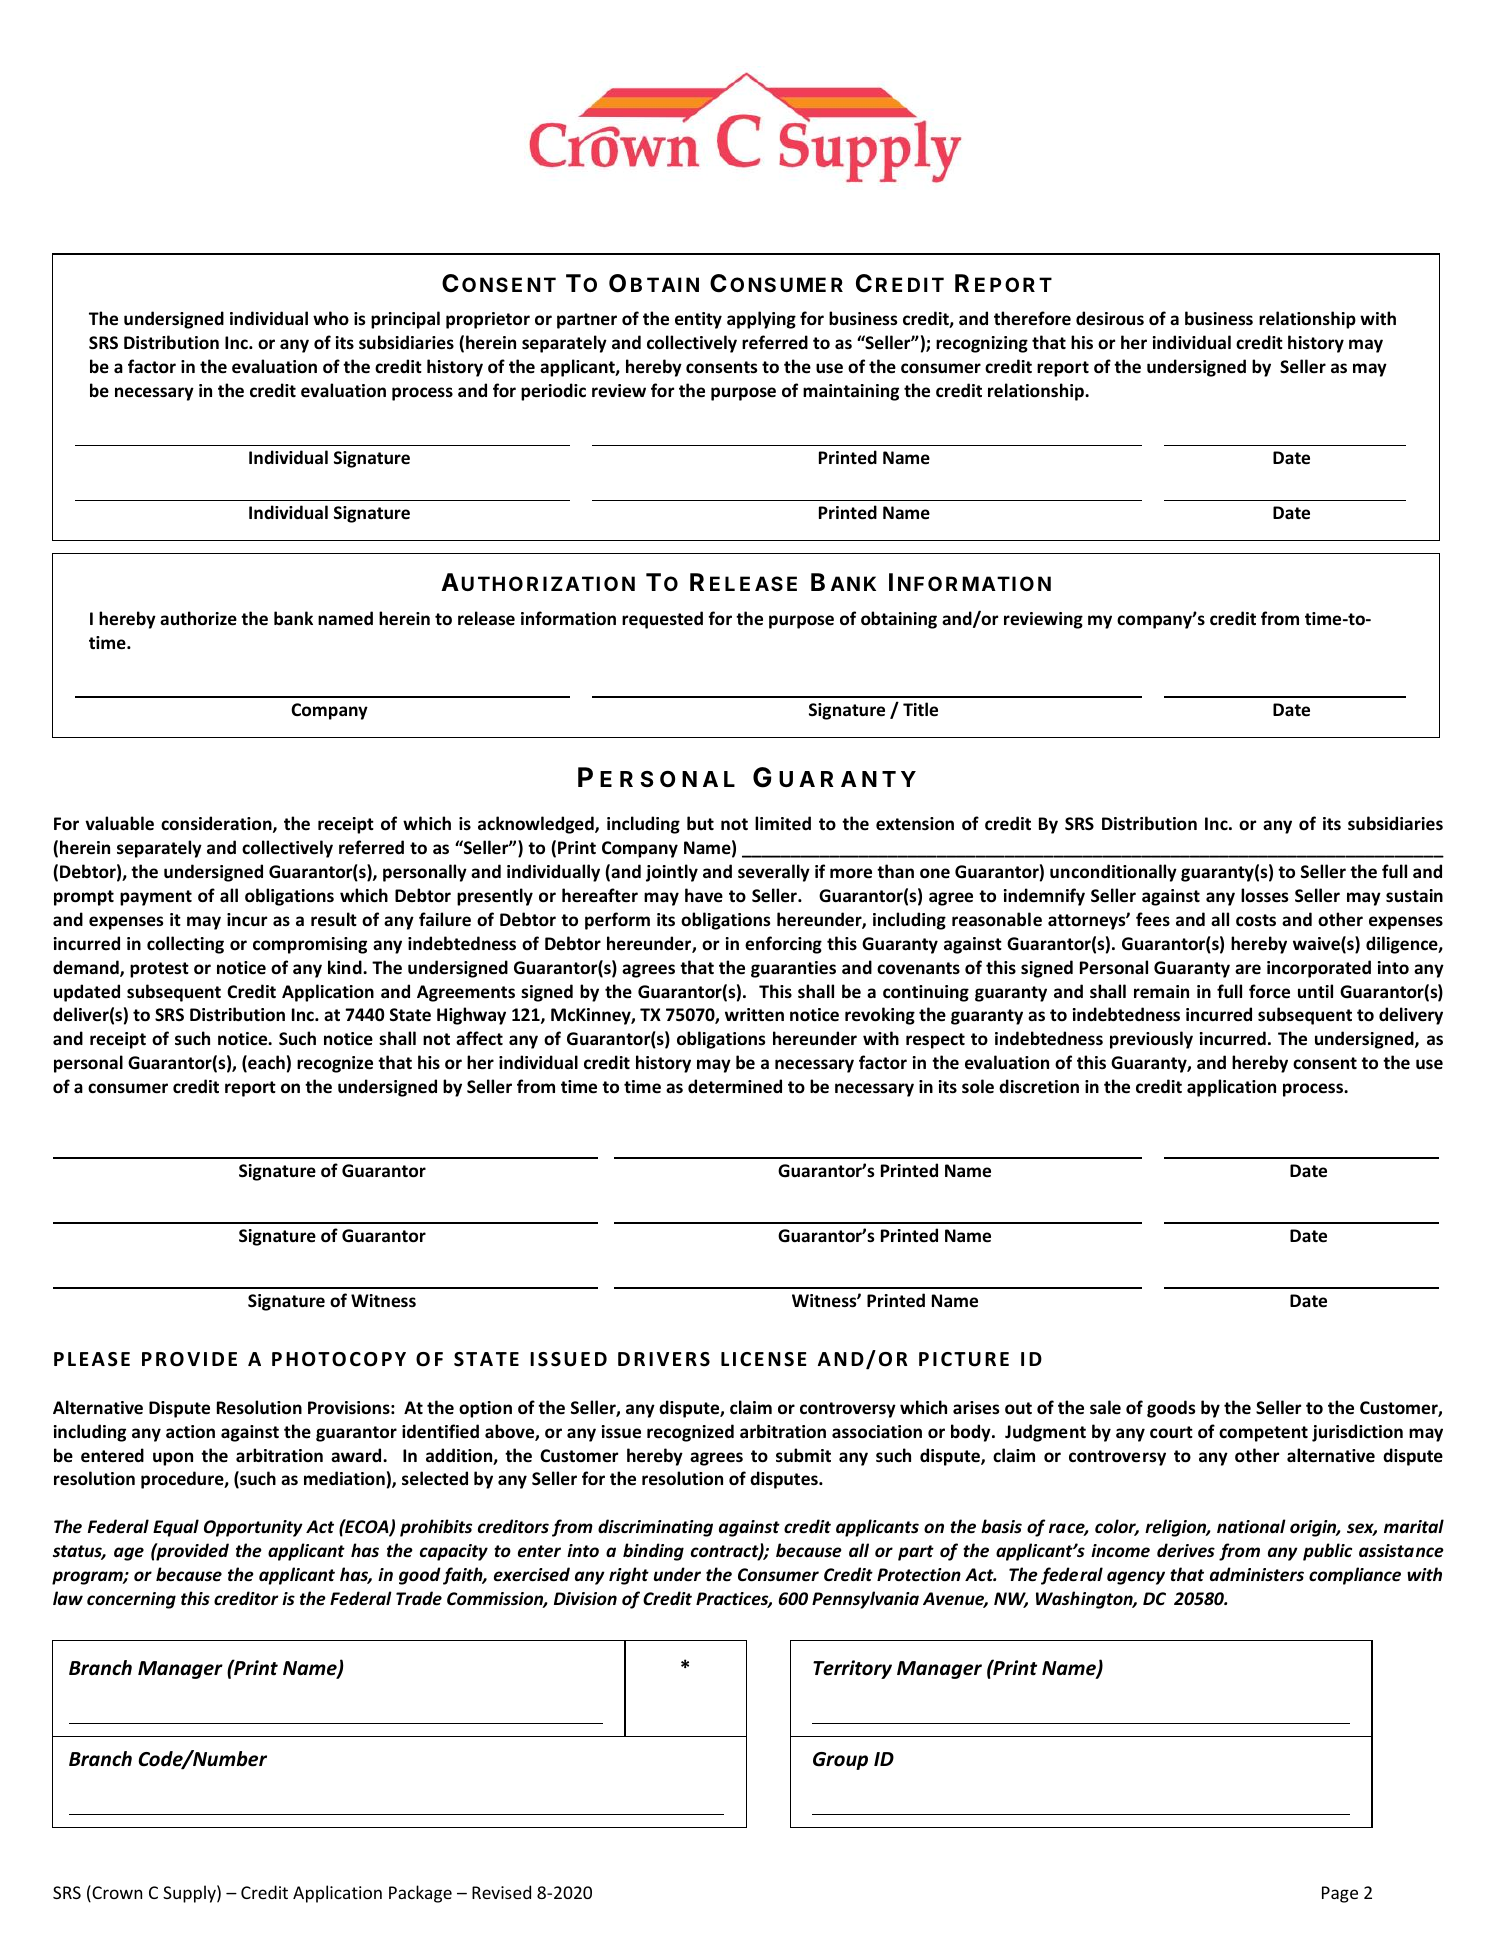  Describe the element at coordinates (761, 320) in the screenshot. I see `applying` at that location.
